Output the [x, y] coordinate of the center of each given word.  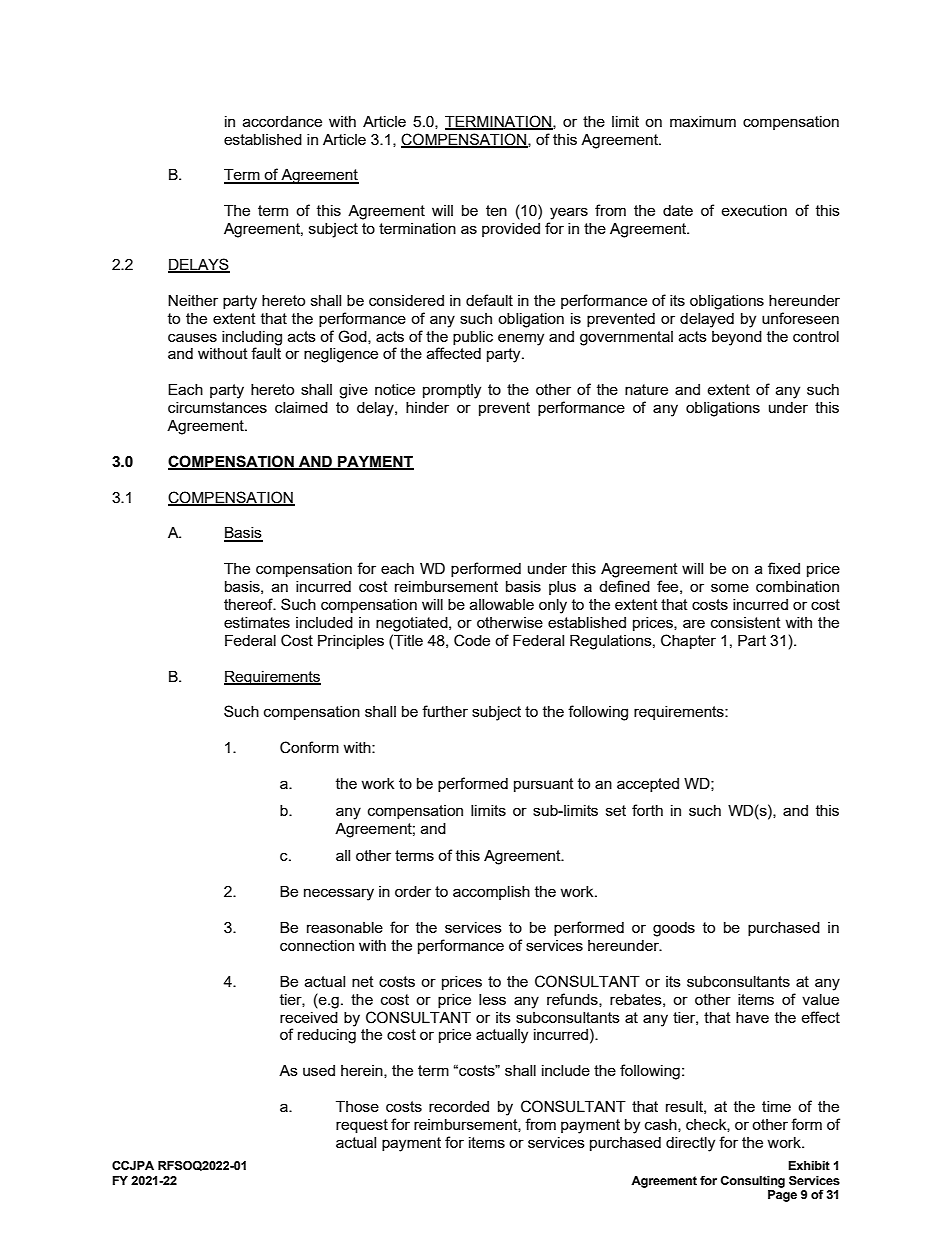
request [362, 1126]
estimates [257, 622]
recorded [459, 1106]
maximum [703, 121]
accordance [282, 121]
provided [511, 230]
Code [472, 640]
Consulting [753, 1182]
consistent [746, 622]
